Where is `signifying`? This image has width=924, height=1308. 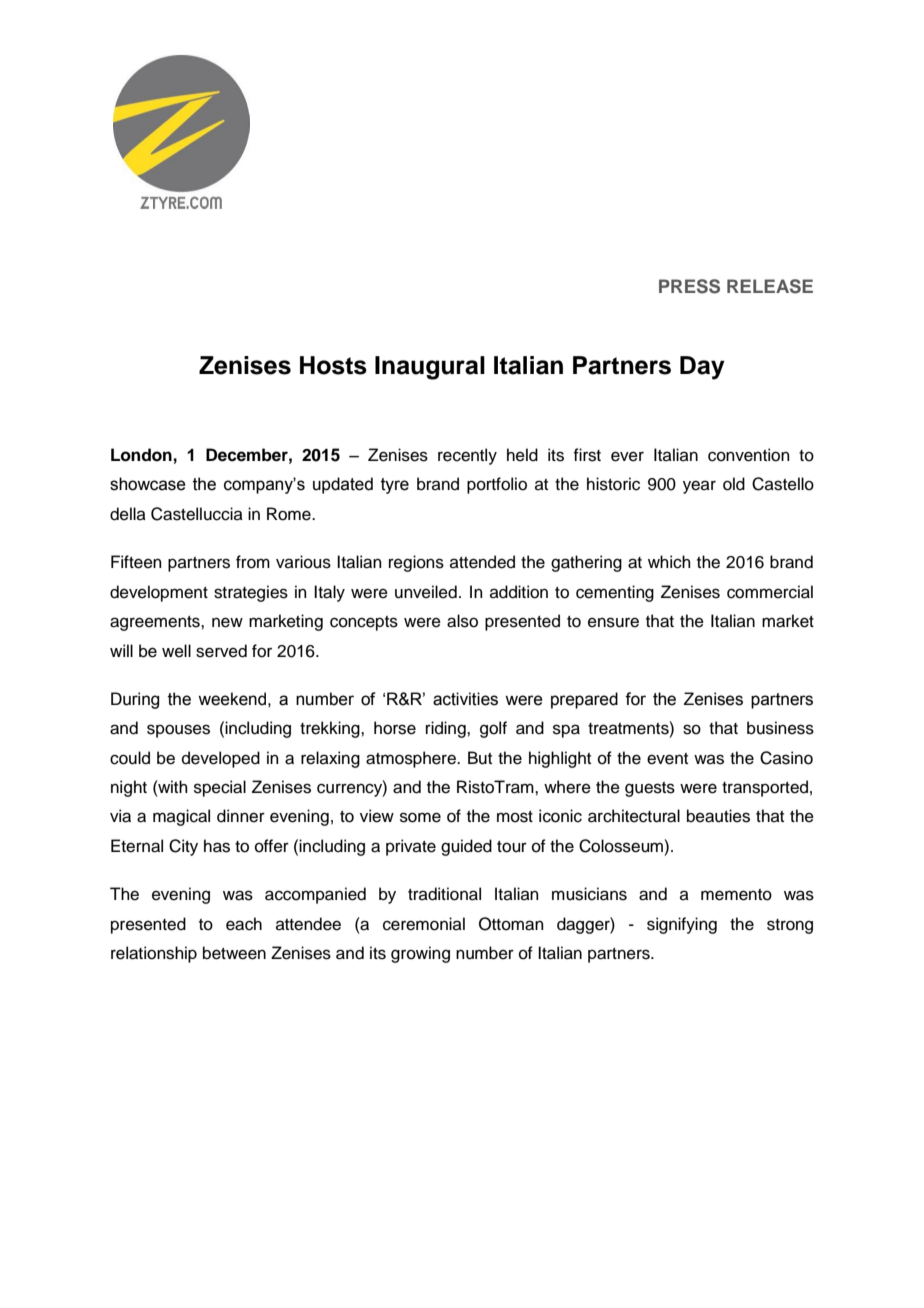 signifying is located at coordinates (682, 925).
